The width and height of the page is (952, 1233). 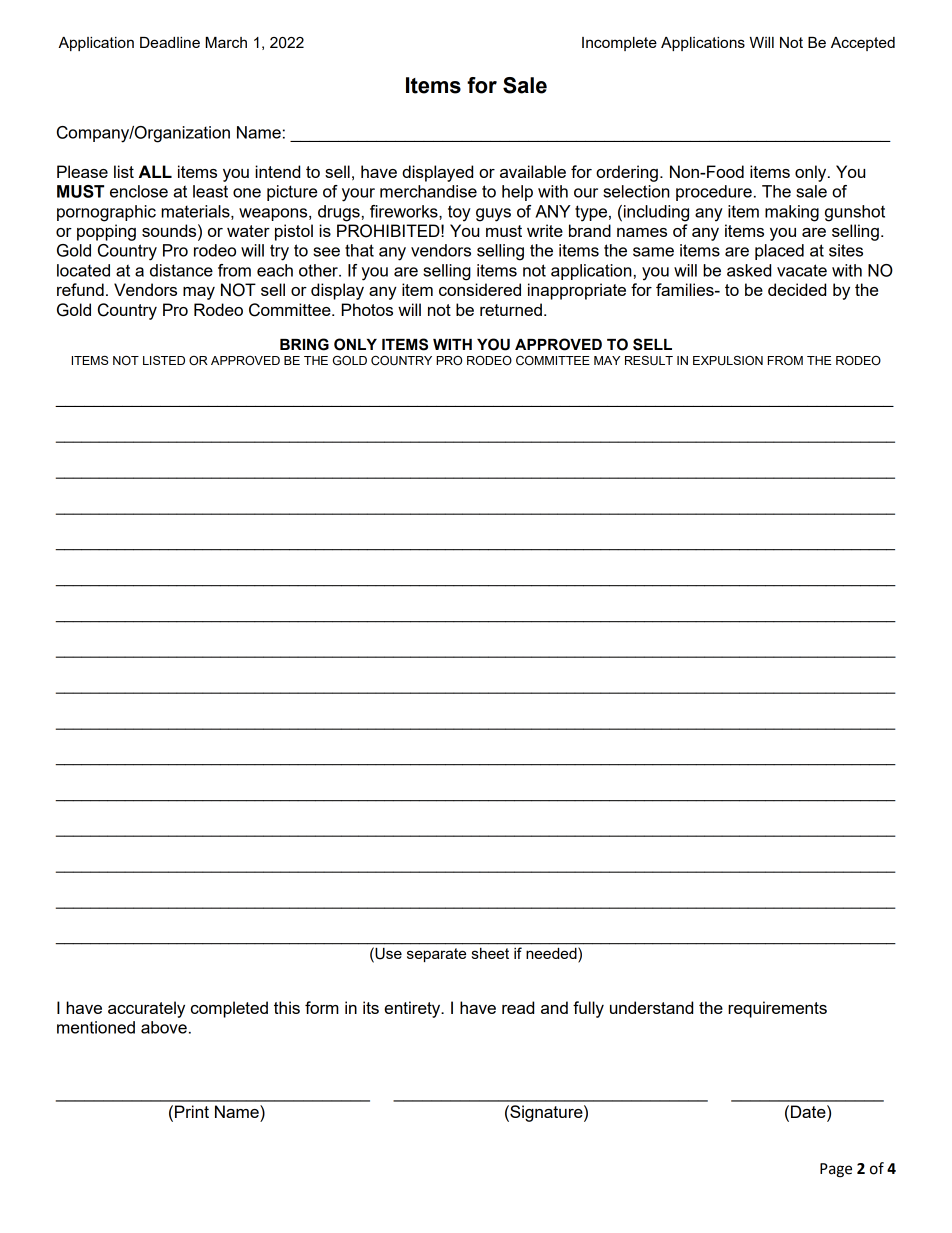 I want to click on RESULT, so click(x=649, y=360).
